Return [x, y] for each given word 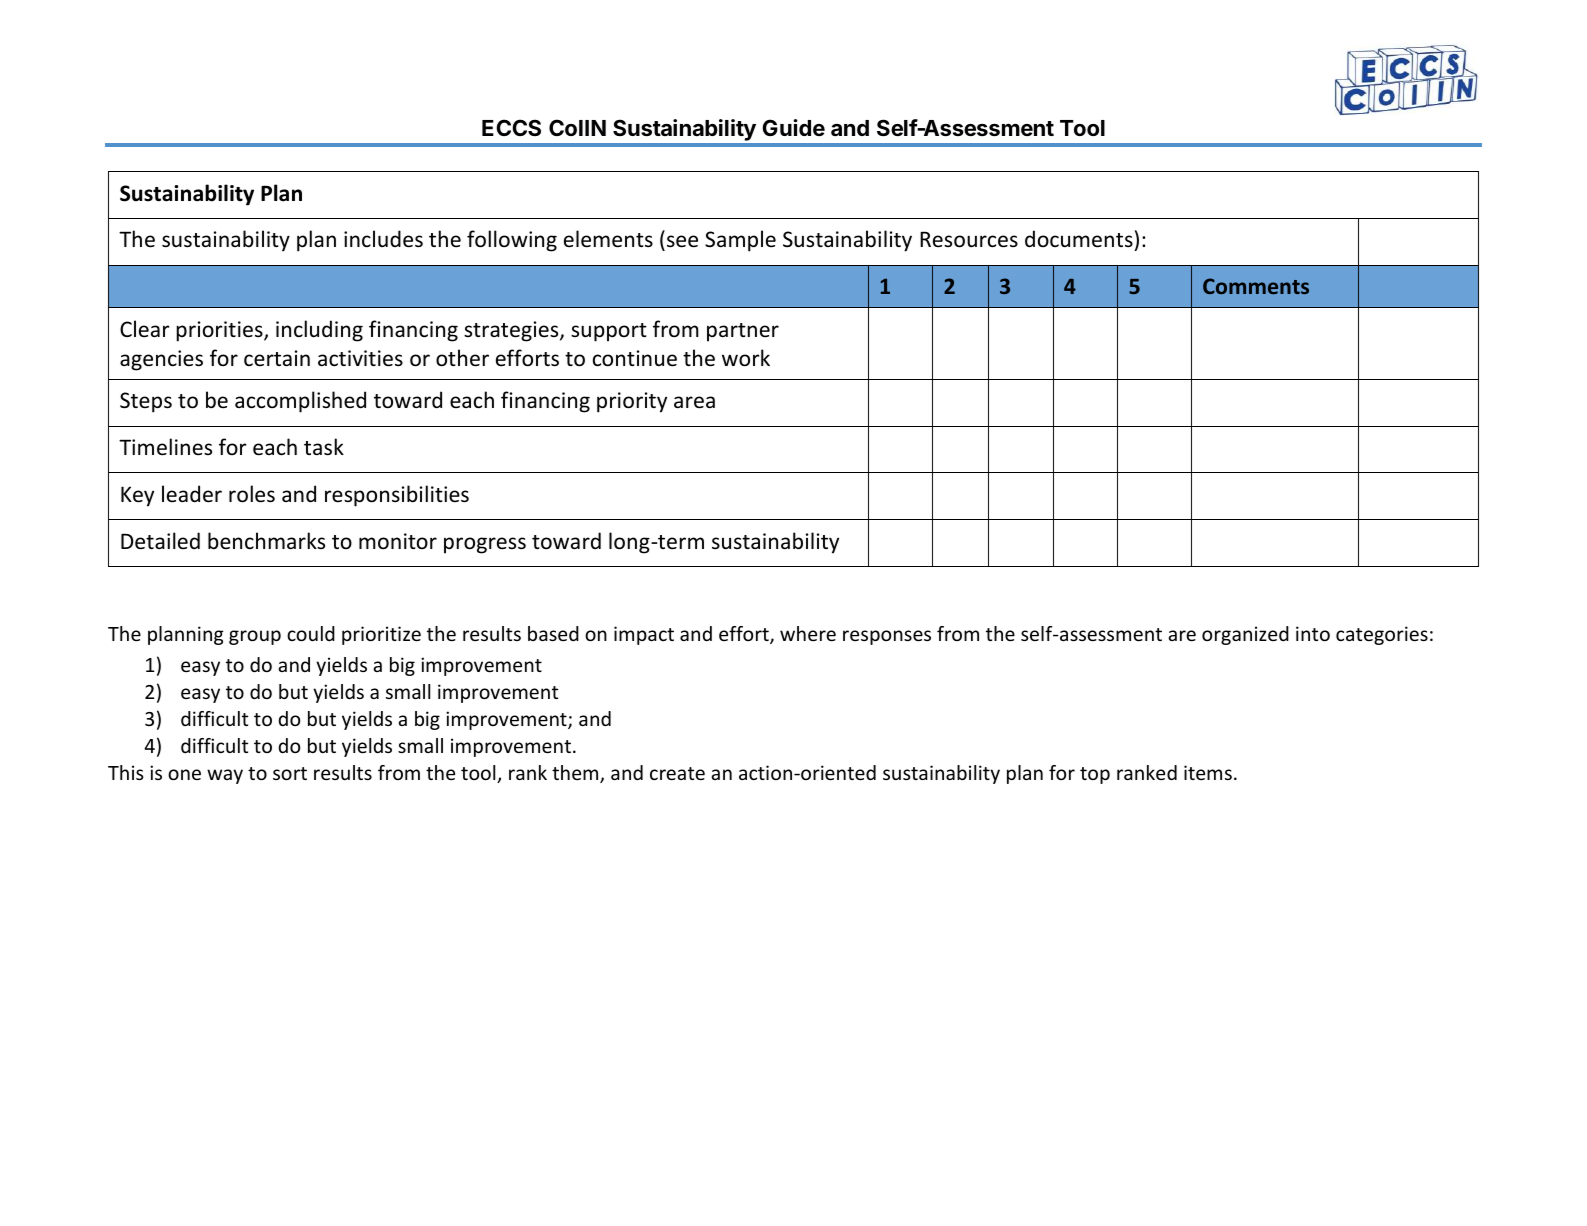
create [677, 773]
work [746, 358]
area [694, 402]
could [311, 633]
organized [1245, 635]
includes [383, 239]
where [808, 633]
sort [290, 773]
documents [1080, 240]
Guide [793, 127]
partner [743, 332]
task [324, 447]
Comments [1256, 286]
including [319, 331]
